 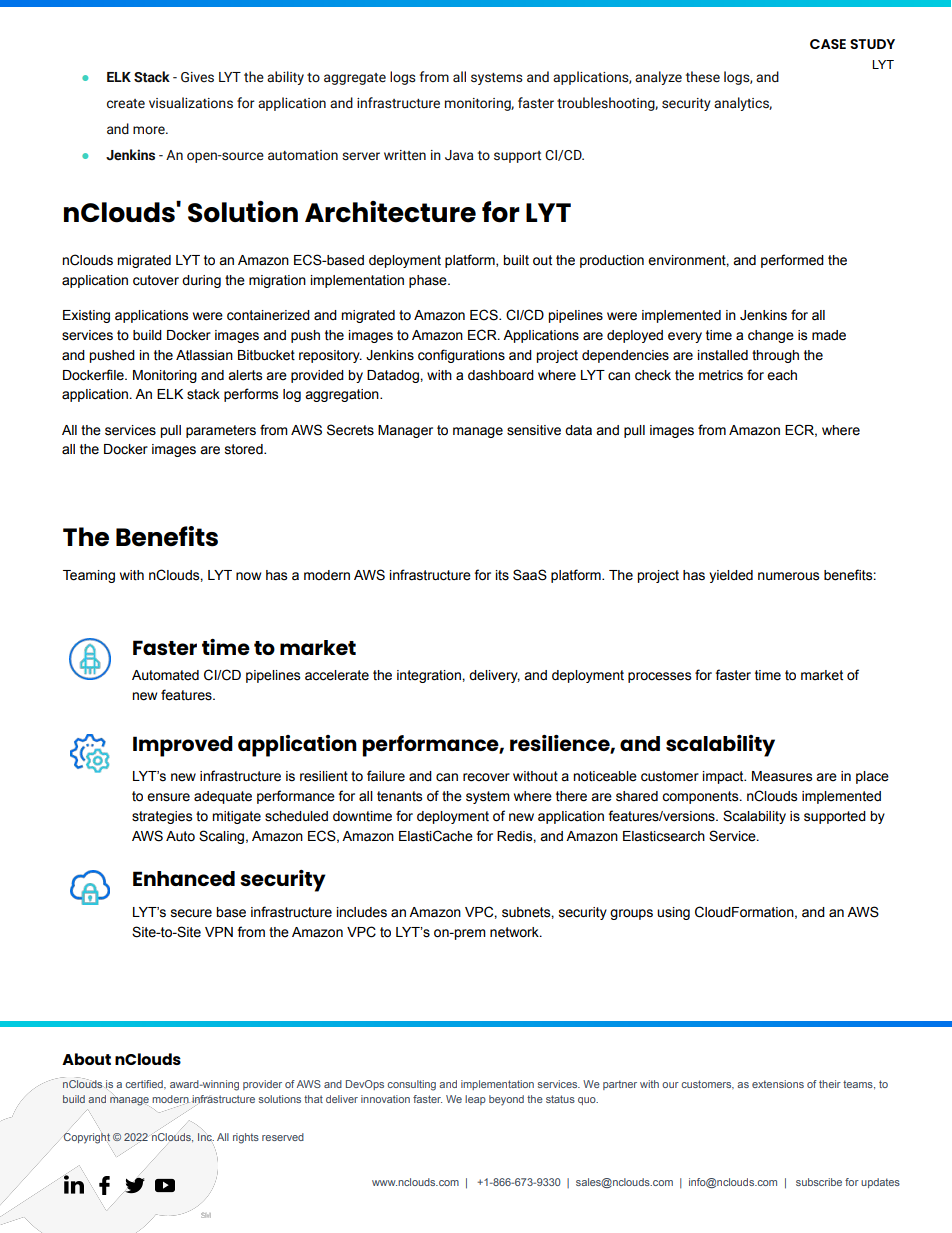 What do you see at coordinates (788, 576) in the image?
I see `numerous` at bounding box center [788, 576].
